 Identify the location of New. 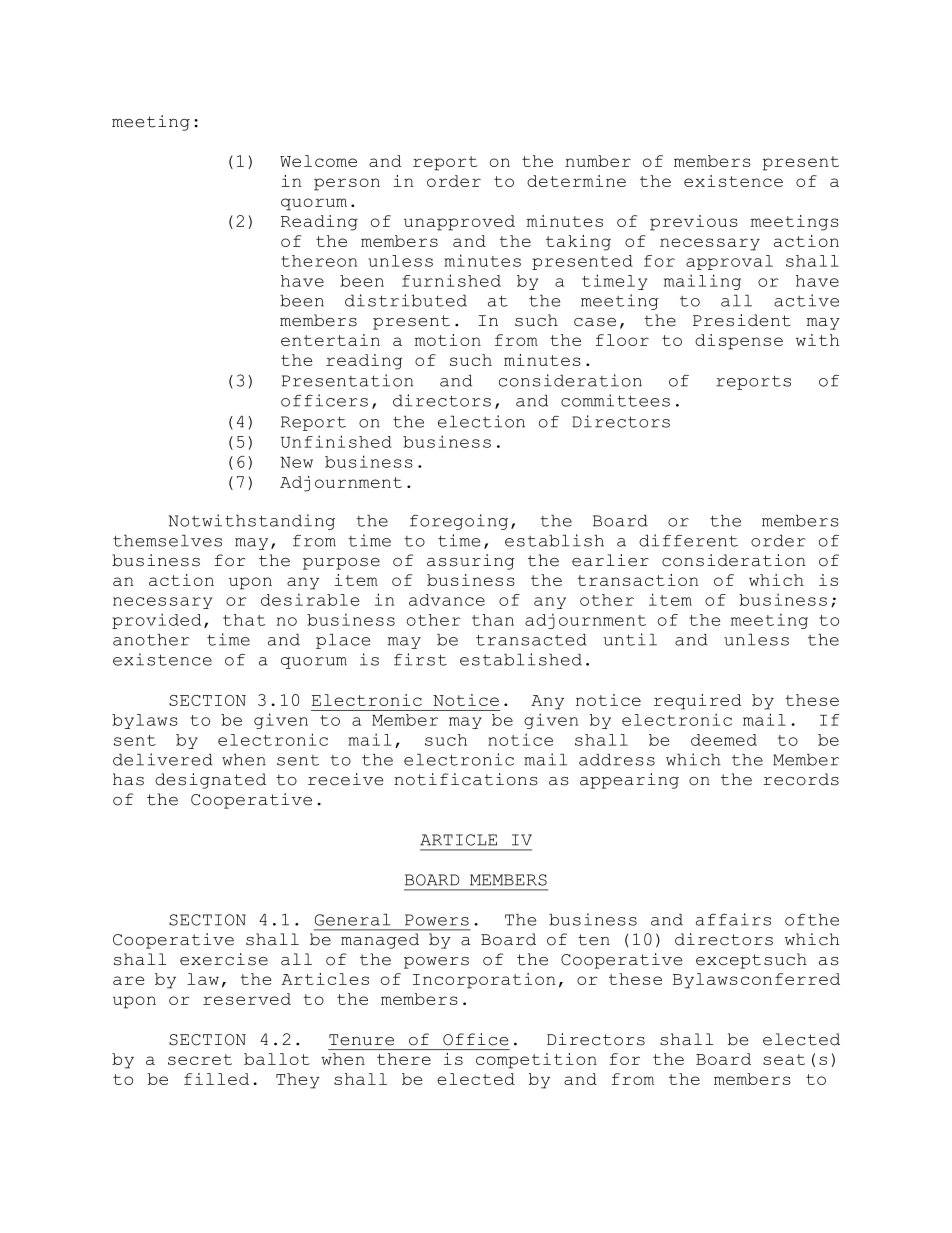
(296, 462).
